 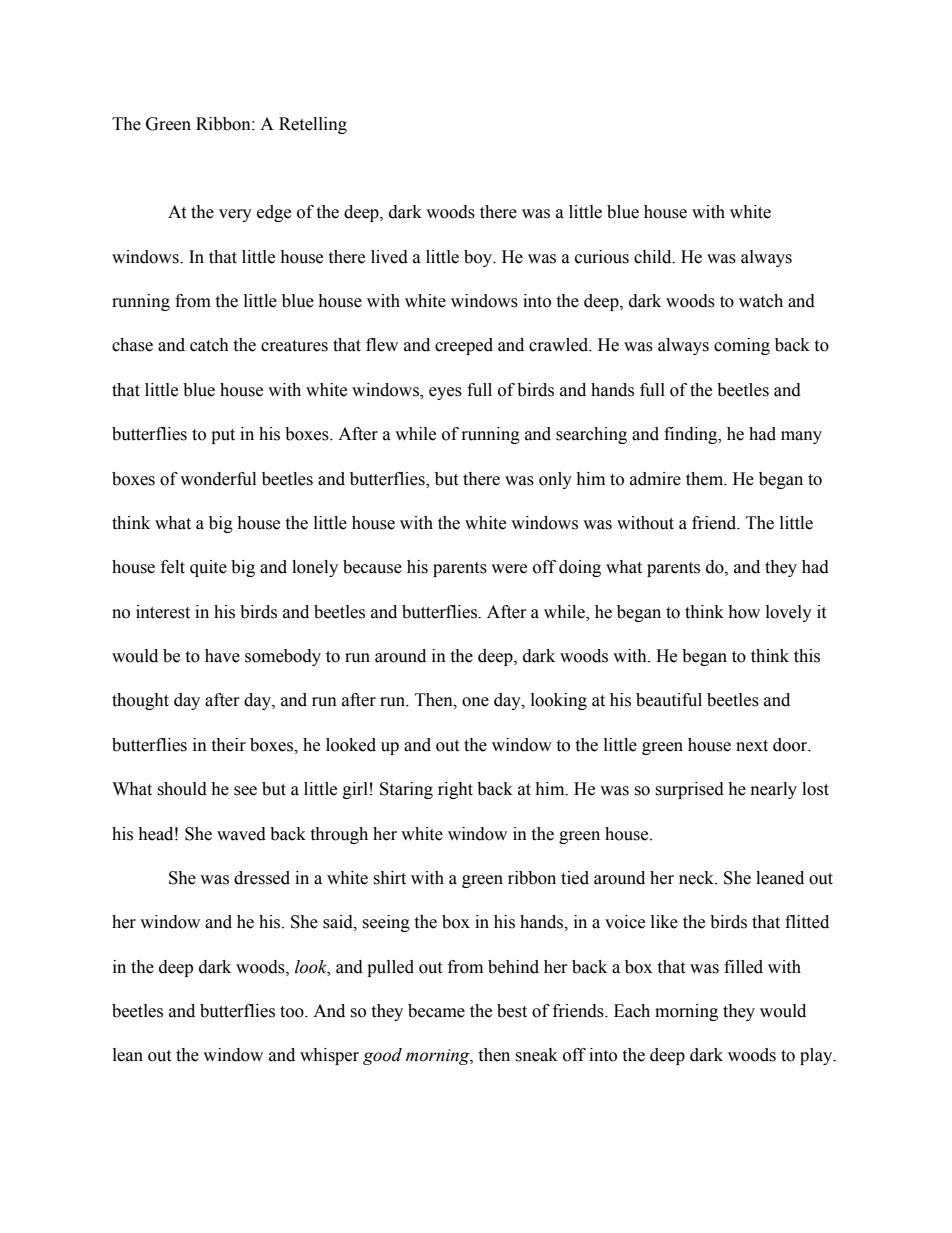 What do you see at coordinates (512, 1011) in the screenshot?
I see `best` at bounding box center [512, 1011].
